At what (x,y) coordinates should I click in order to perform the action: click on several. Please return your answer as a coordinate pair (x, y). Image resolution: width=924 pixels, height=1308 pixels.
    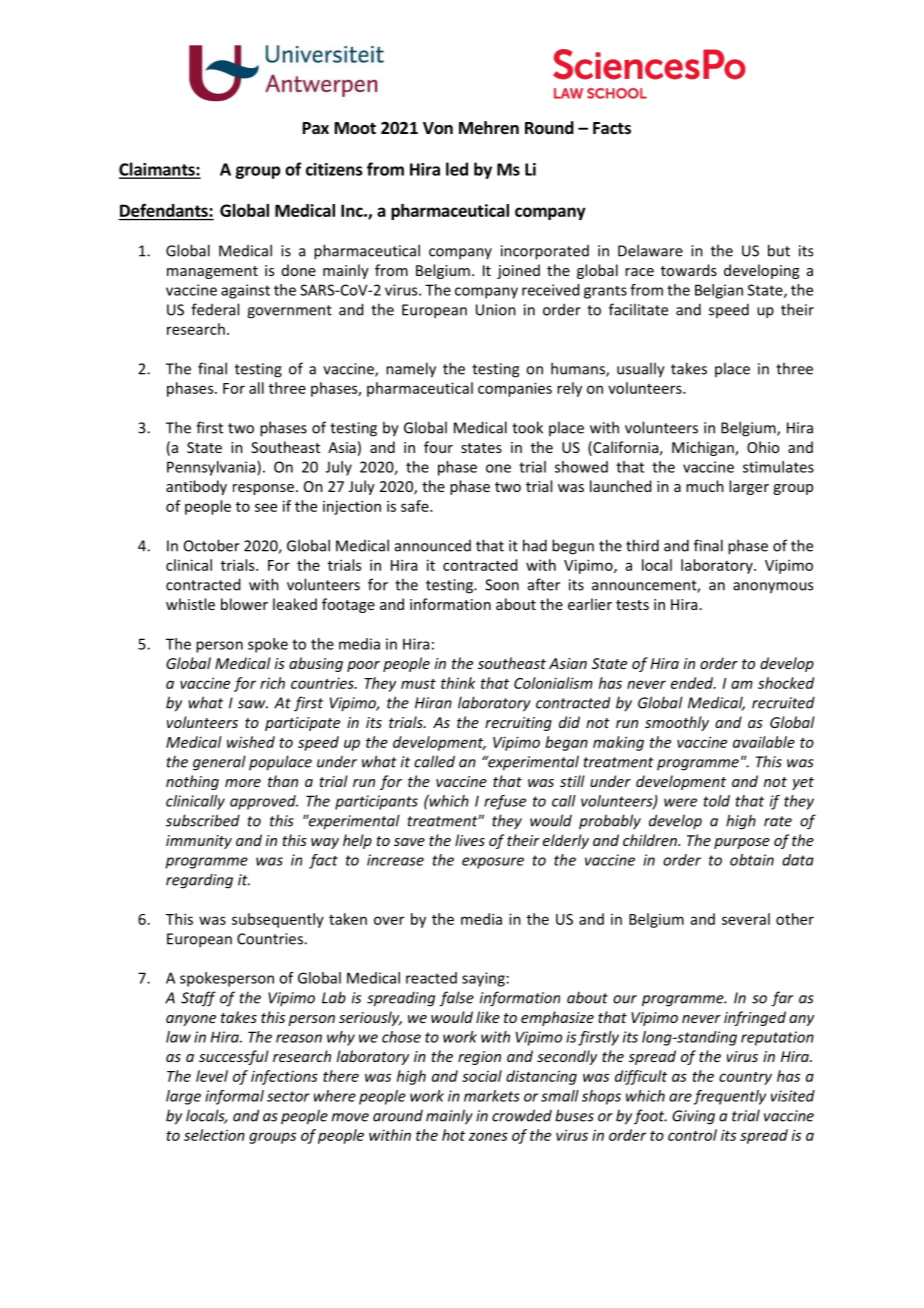
    Looking at the image, I should click on (746, 919).
